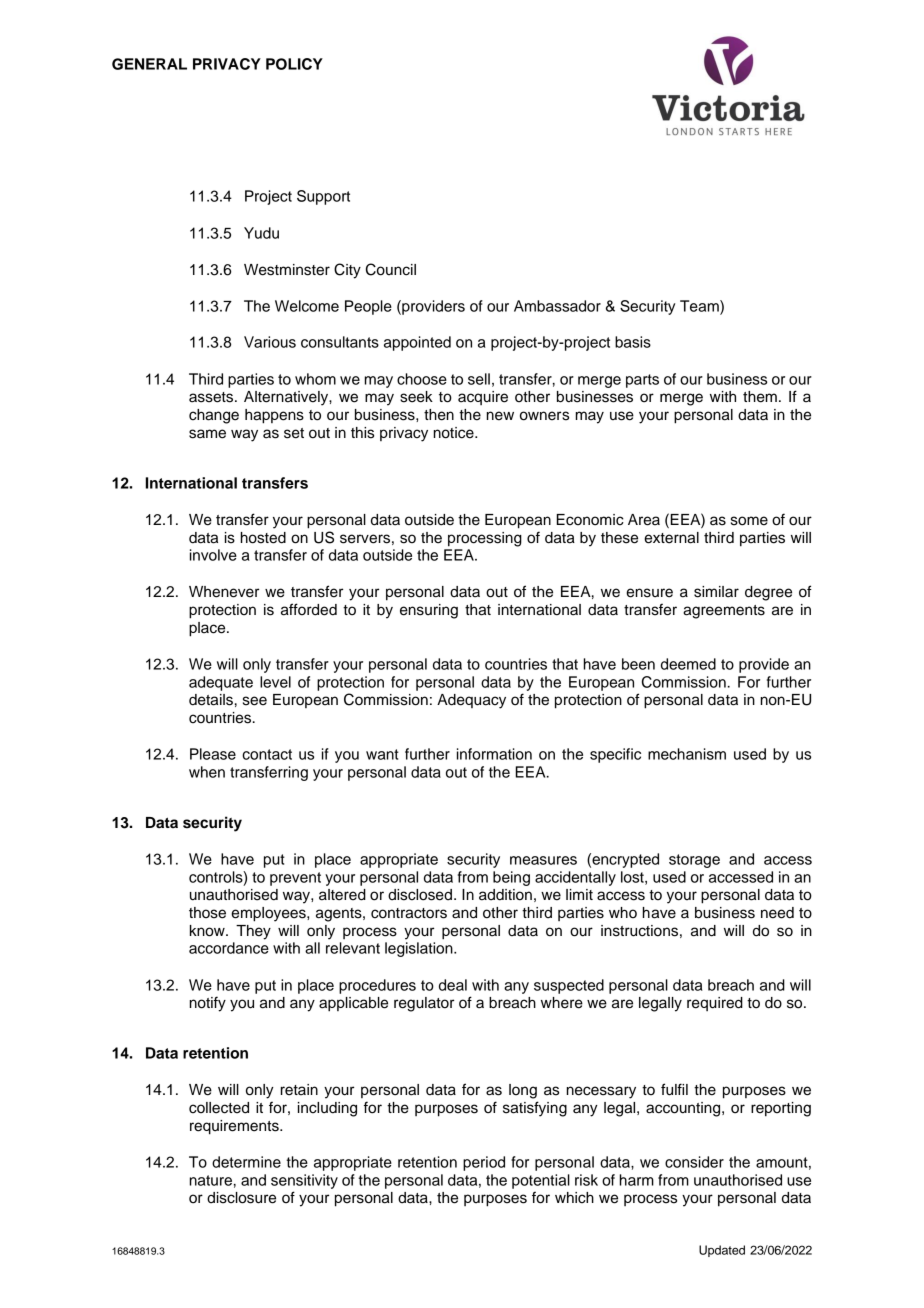 This screenshot has height=1308, width=924. What do you see at coordinates (484, 1163) in the screenshot?
I see `period` at bounding box center [484, 1163].
